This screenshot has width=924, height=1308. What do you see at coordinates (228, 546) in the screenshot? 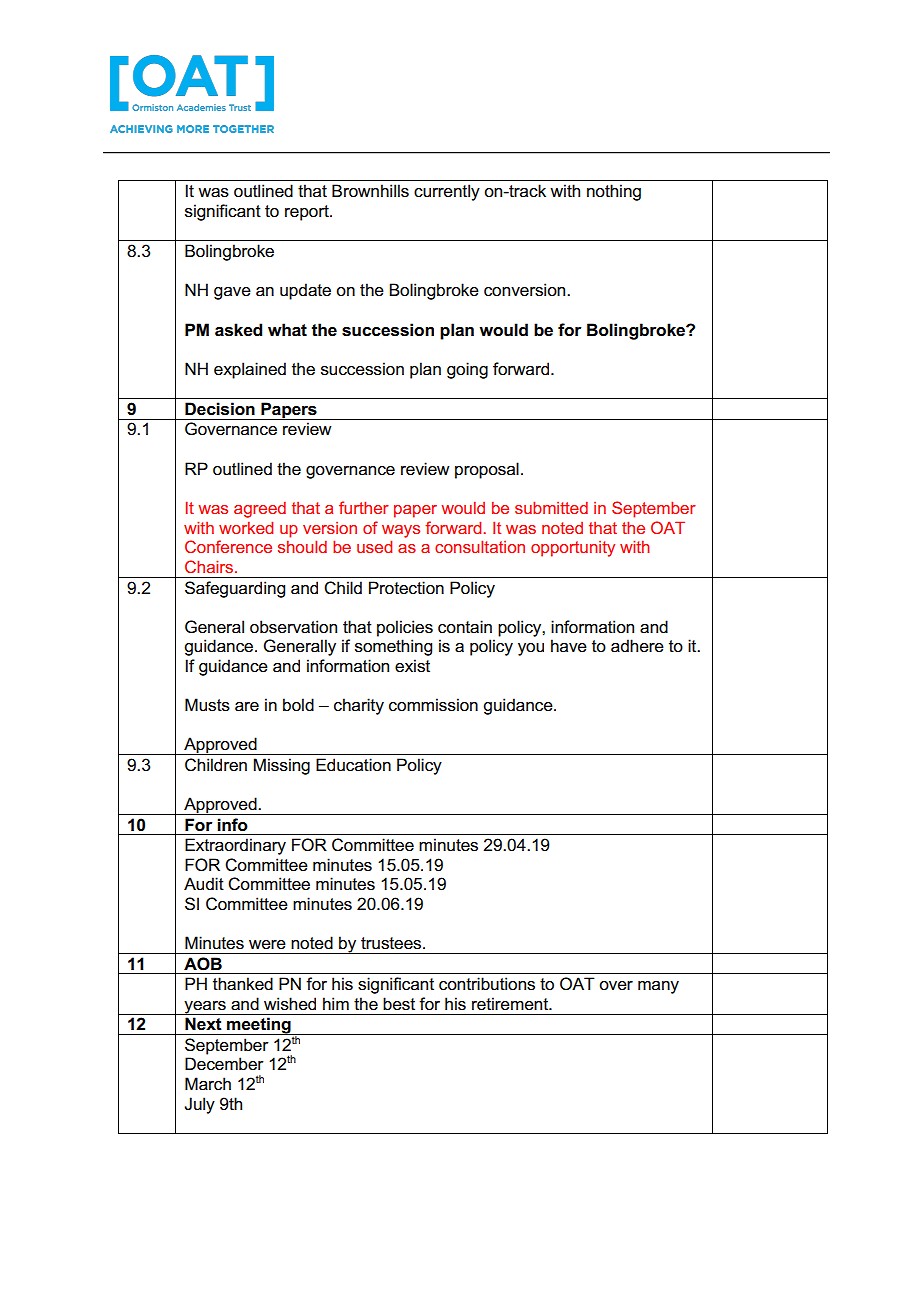
I see `Conference` at bounding box center [228, 546].
